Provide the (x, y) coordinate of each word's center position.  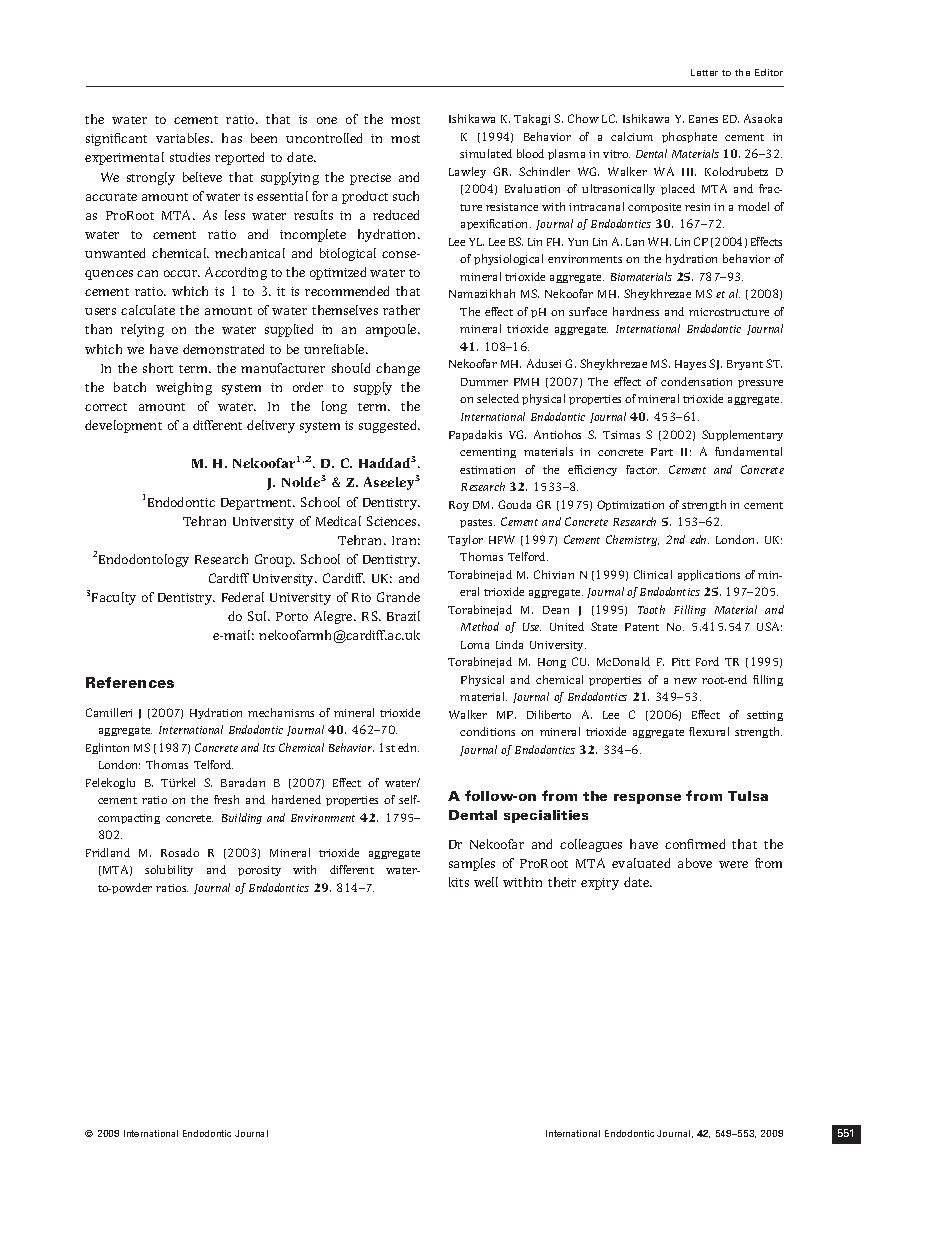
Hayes (690, 365)
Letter (704, 72)
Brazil (403, 616)
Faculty (114, 598)
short (158, 368)
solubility (169, 870)
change (398, 369)
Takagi (532, 119)
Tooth (651, 609)
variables (184, 138)
